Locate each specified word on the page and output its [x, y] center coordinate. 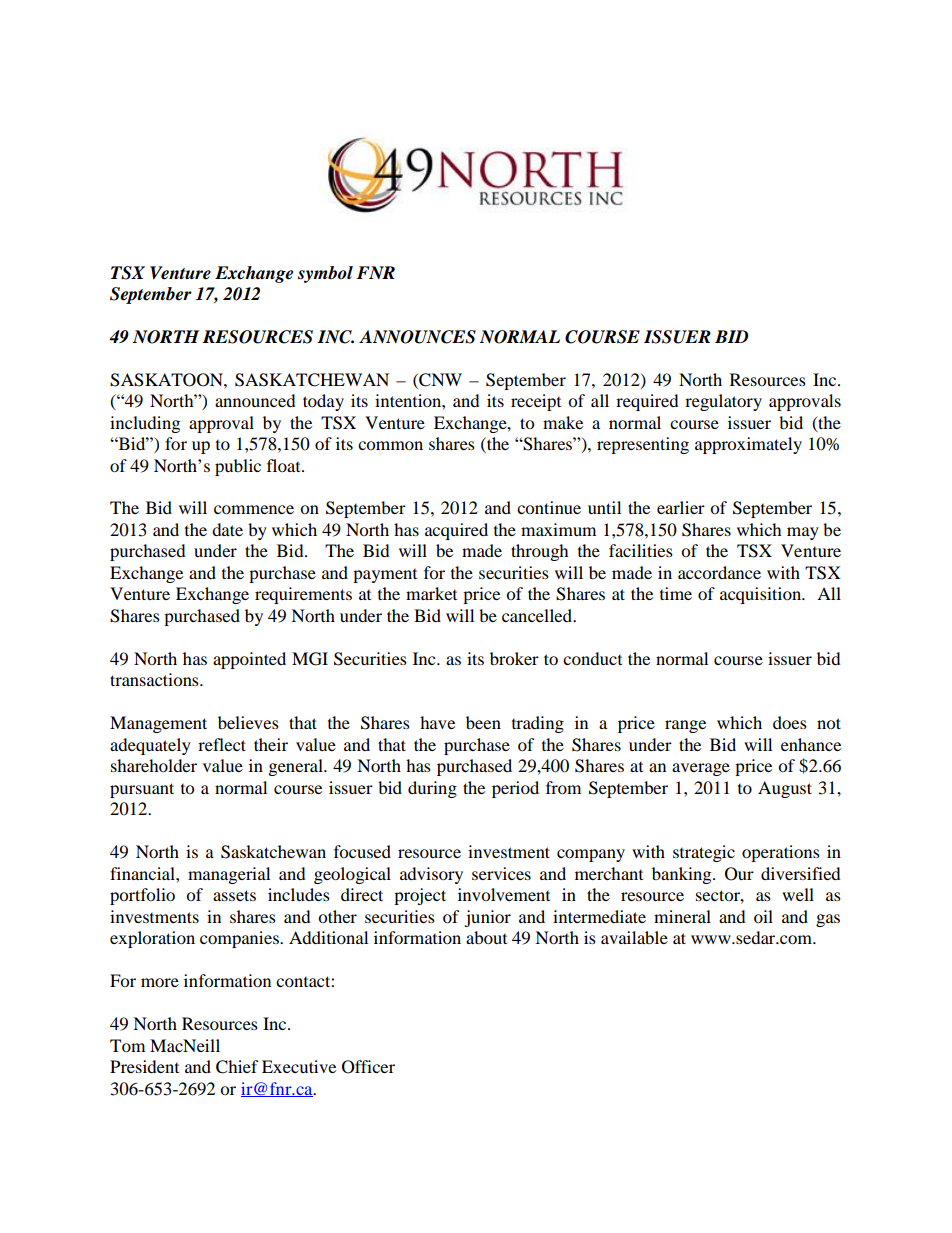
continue [549, 507]
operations [781, 853]
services [501, 873]
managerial [229, 875]
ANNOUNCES [417, 337]
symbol [325, 274]
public [238, 467]
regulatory [723, 402]
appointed [249, 660]
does [790, 722]
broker [514, 658]
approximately [748, 445]
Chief [237, 1067]
